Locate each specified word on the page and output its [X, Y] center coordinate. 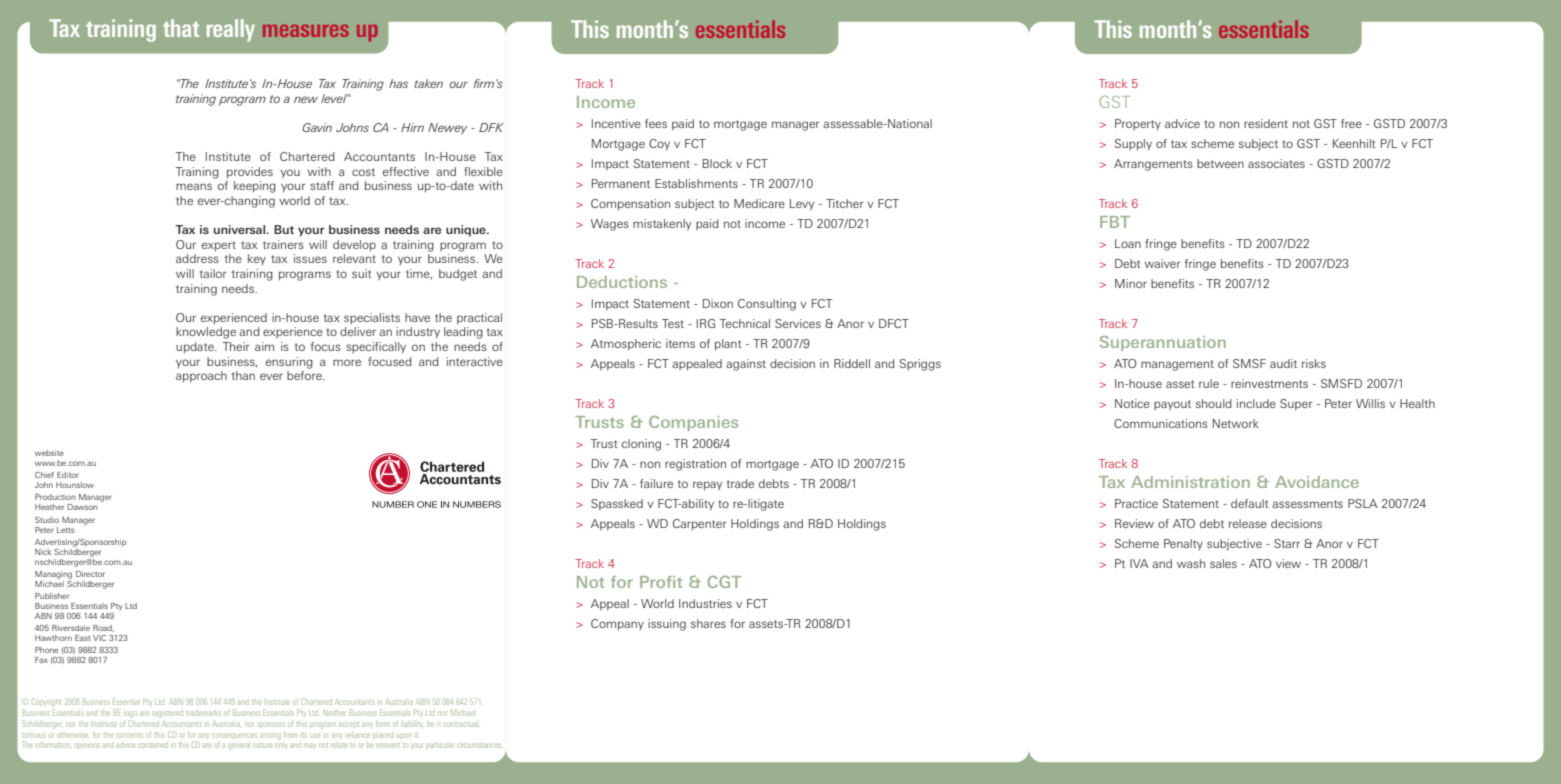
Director [90, 574]
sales [1223, 563]
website [49, 453]
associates [1276, 163]
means [194, 186]
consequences [234, 735]
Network [1236, 423]
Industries [705, 603]
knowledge [206, 333]
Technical [745, 323]
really [231, 30]
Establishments [696, 183]
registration [695, 465]
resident [1266, 123]
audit [1283, 363]
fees [656, 123]
